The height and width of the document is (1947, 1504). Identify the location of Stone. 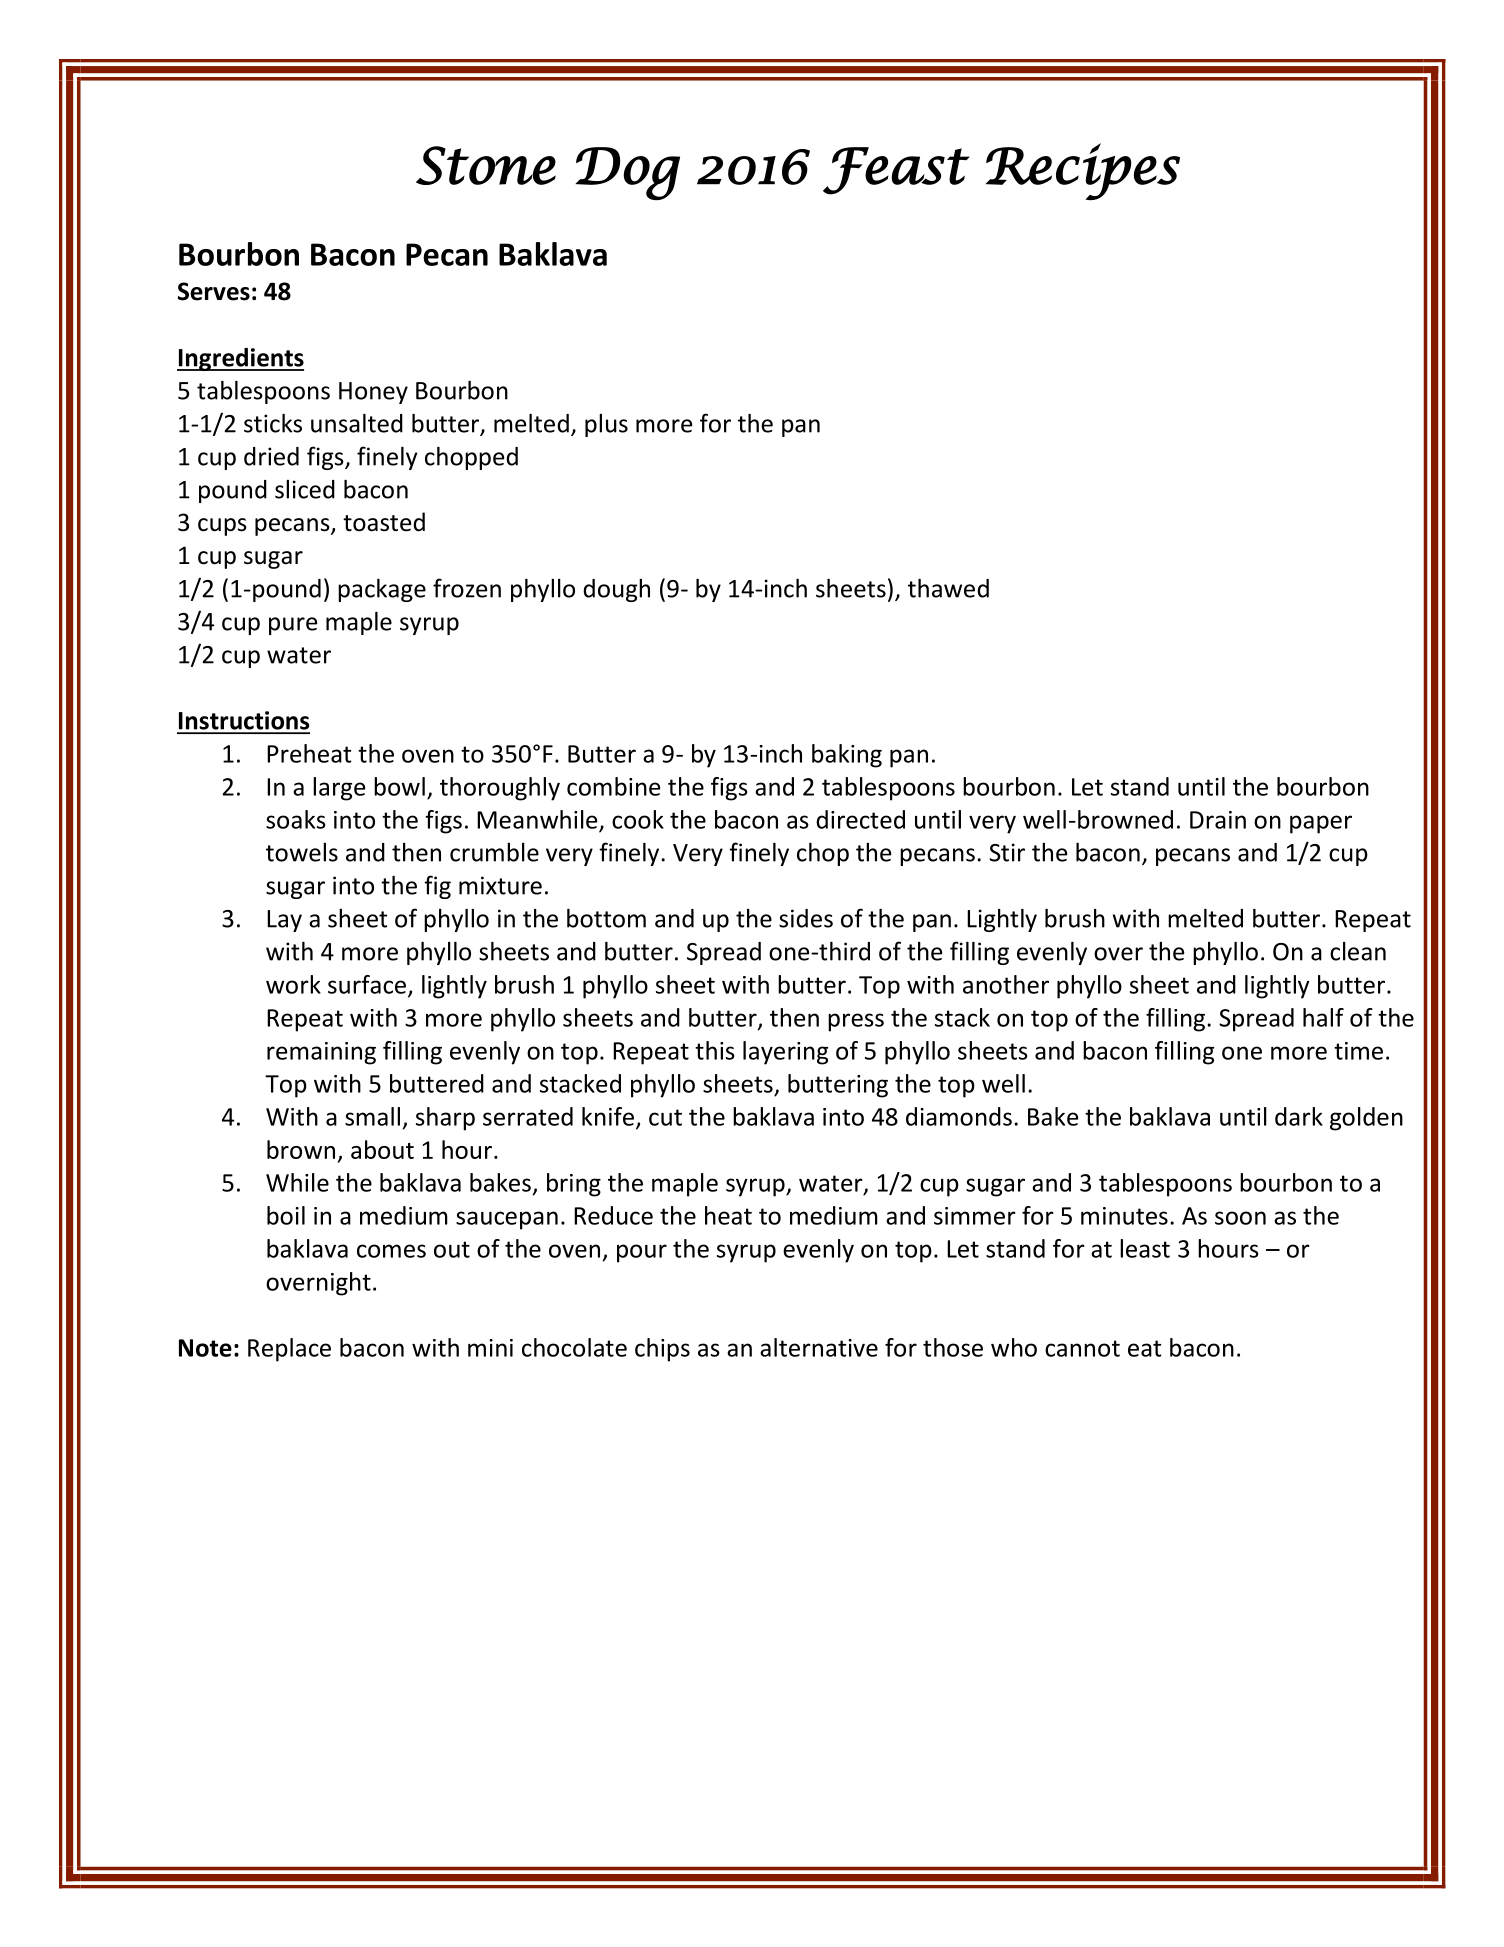
(486, 165).
